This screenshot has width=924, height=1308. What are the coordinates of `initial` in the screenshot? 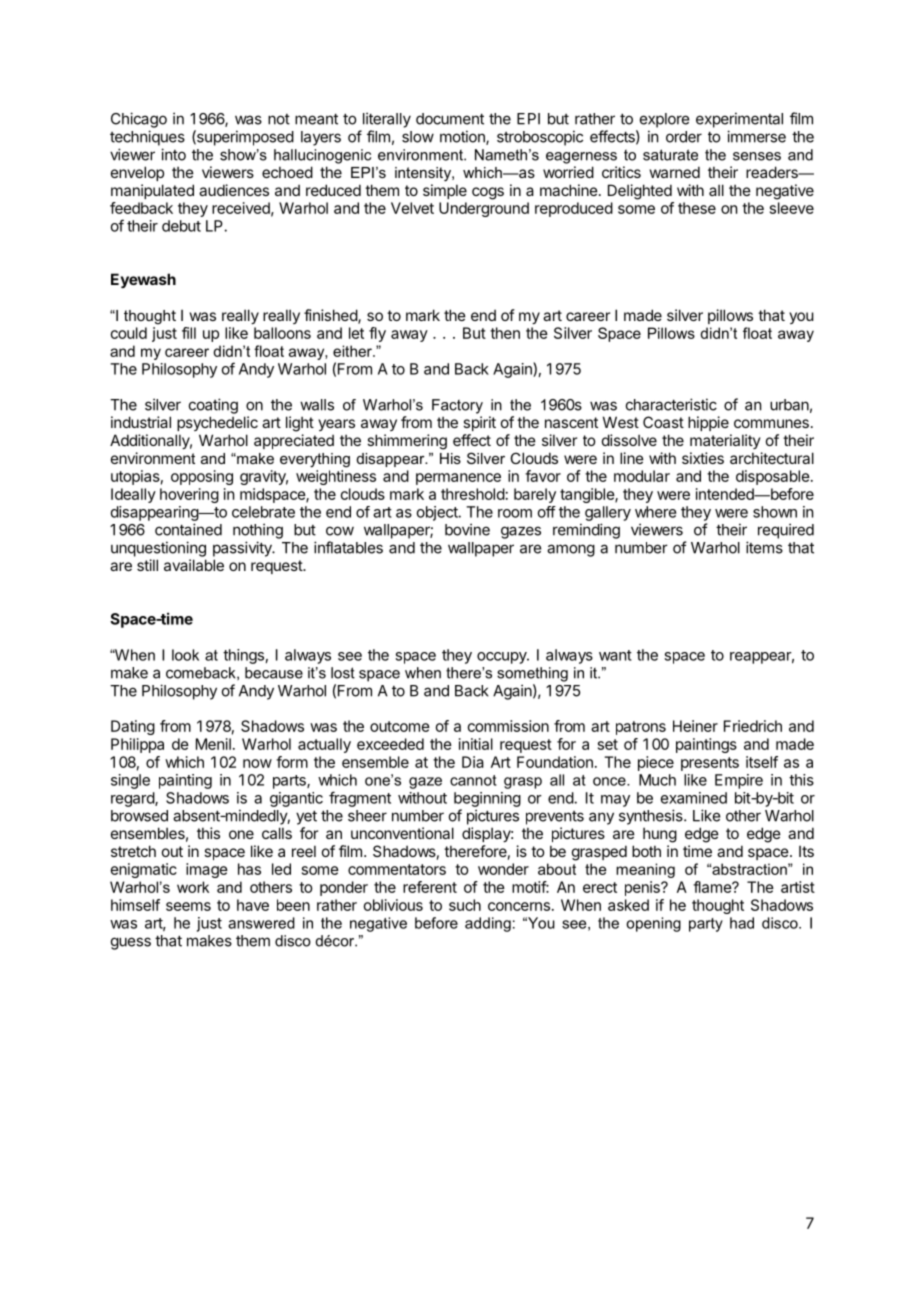 It's located at (476, 744).
